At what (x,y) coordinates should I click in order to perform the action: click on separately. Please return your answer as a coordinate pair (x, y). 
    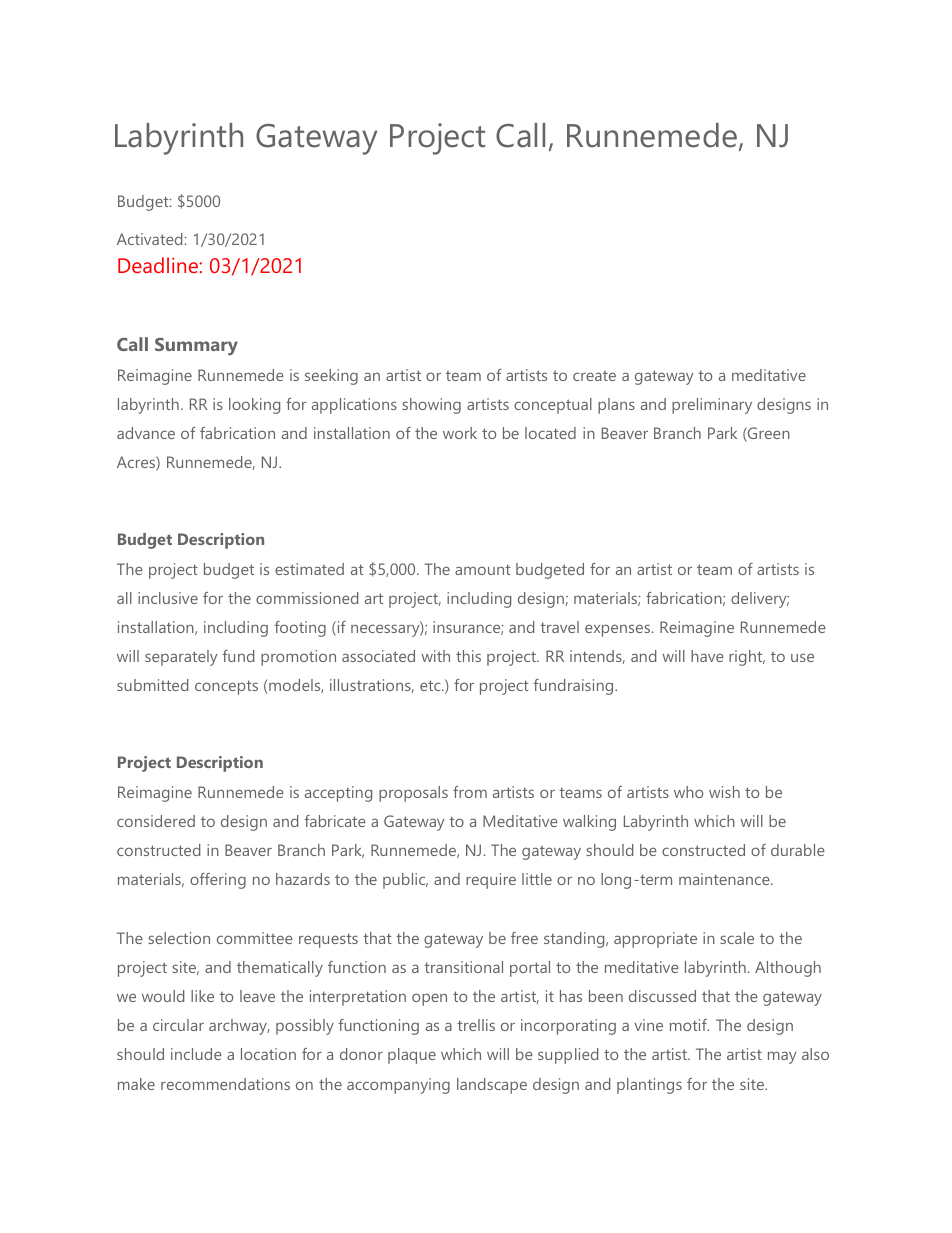
    Looking at the image, I should click on (181, 658).
